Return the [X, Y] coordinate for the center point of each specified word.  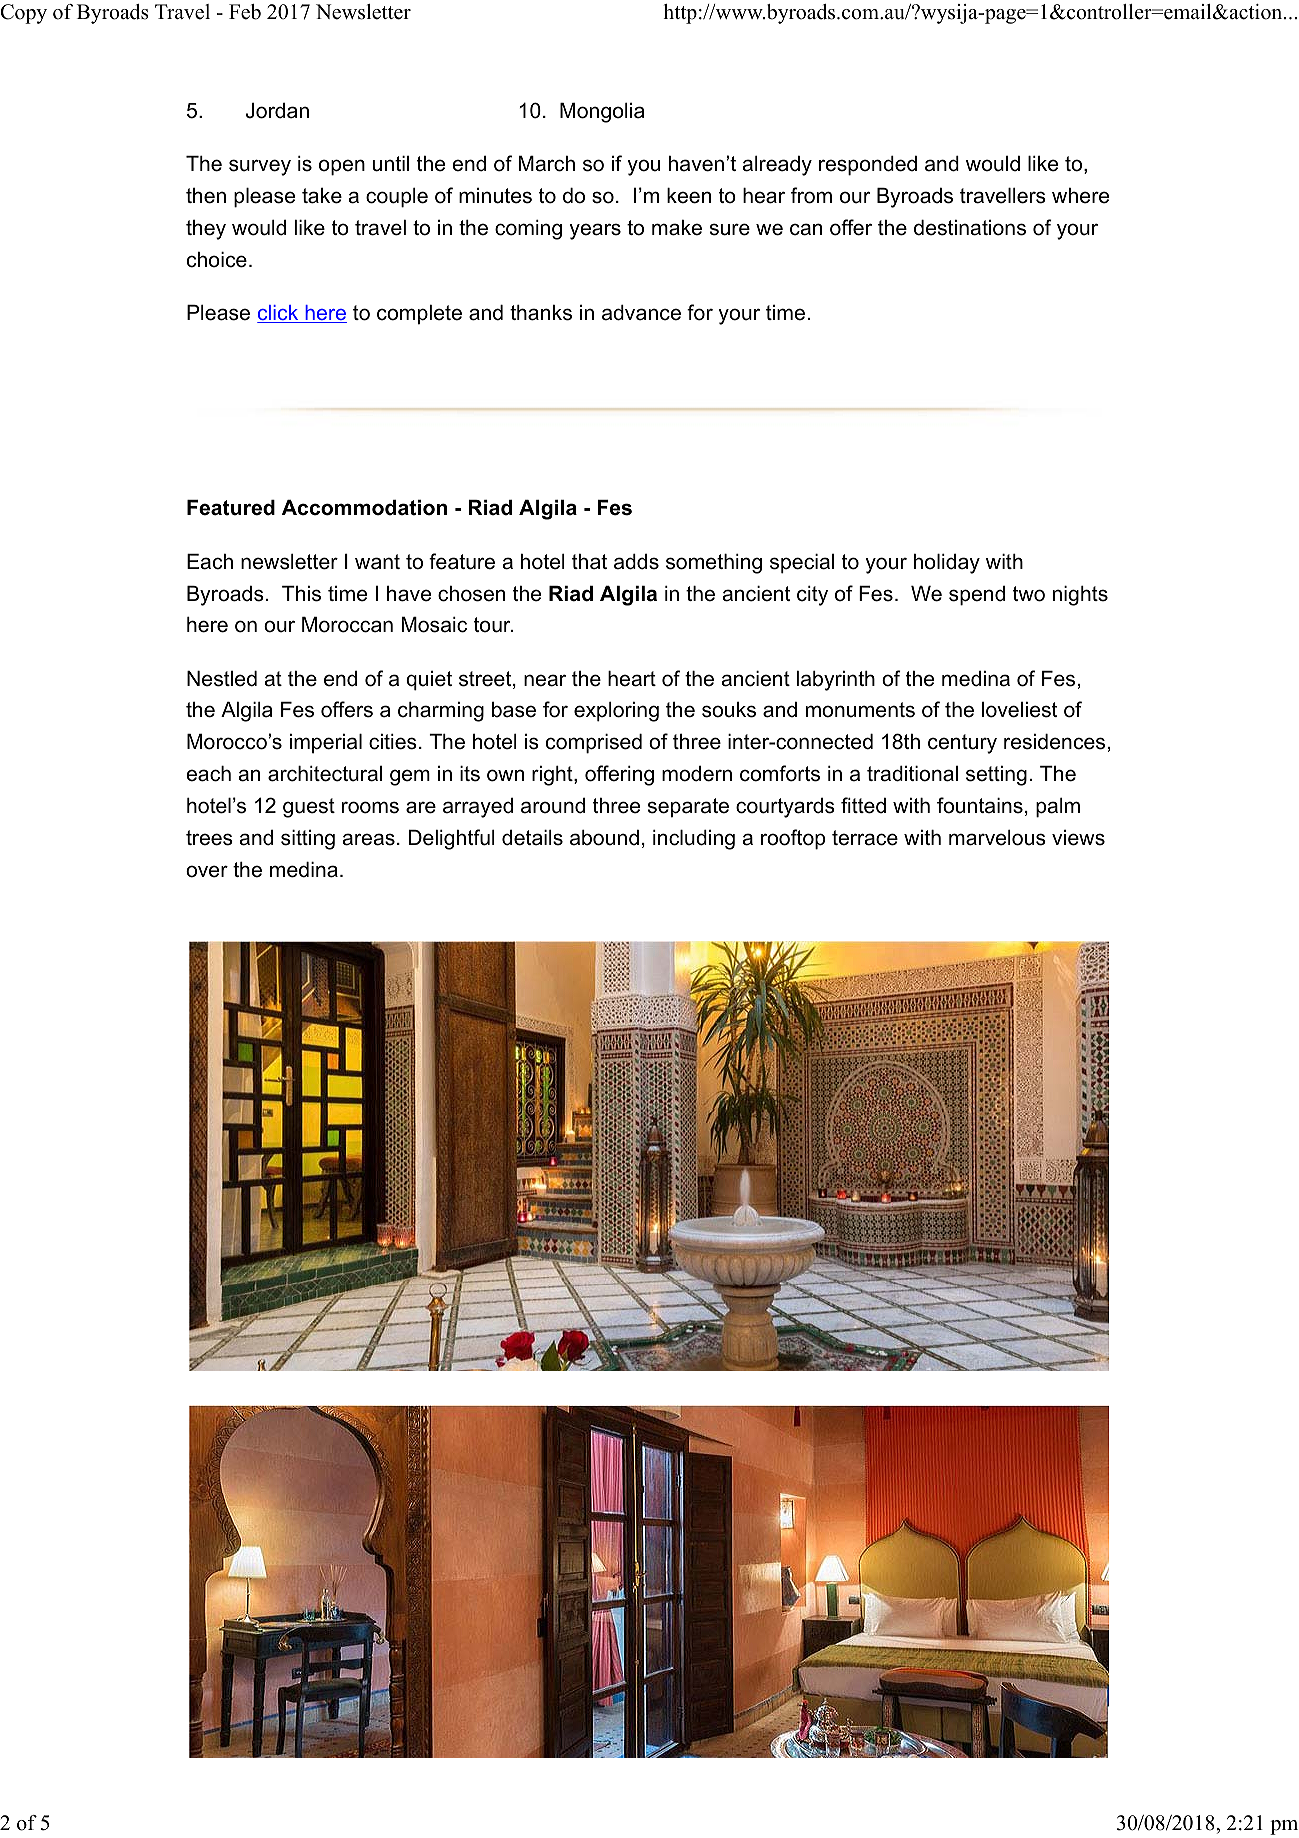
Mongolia [602, 113]
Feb [245, 12]
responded [868, 166]
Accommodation [364, 508]
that [589, 562]
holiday [947, 564]
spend [977, 596]
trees [209, 838]
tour [493, 625]
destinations [970, 228]
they [206, 230]
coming [528, 230]
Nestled [222, 679]
